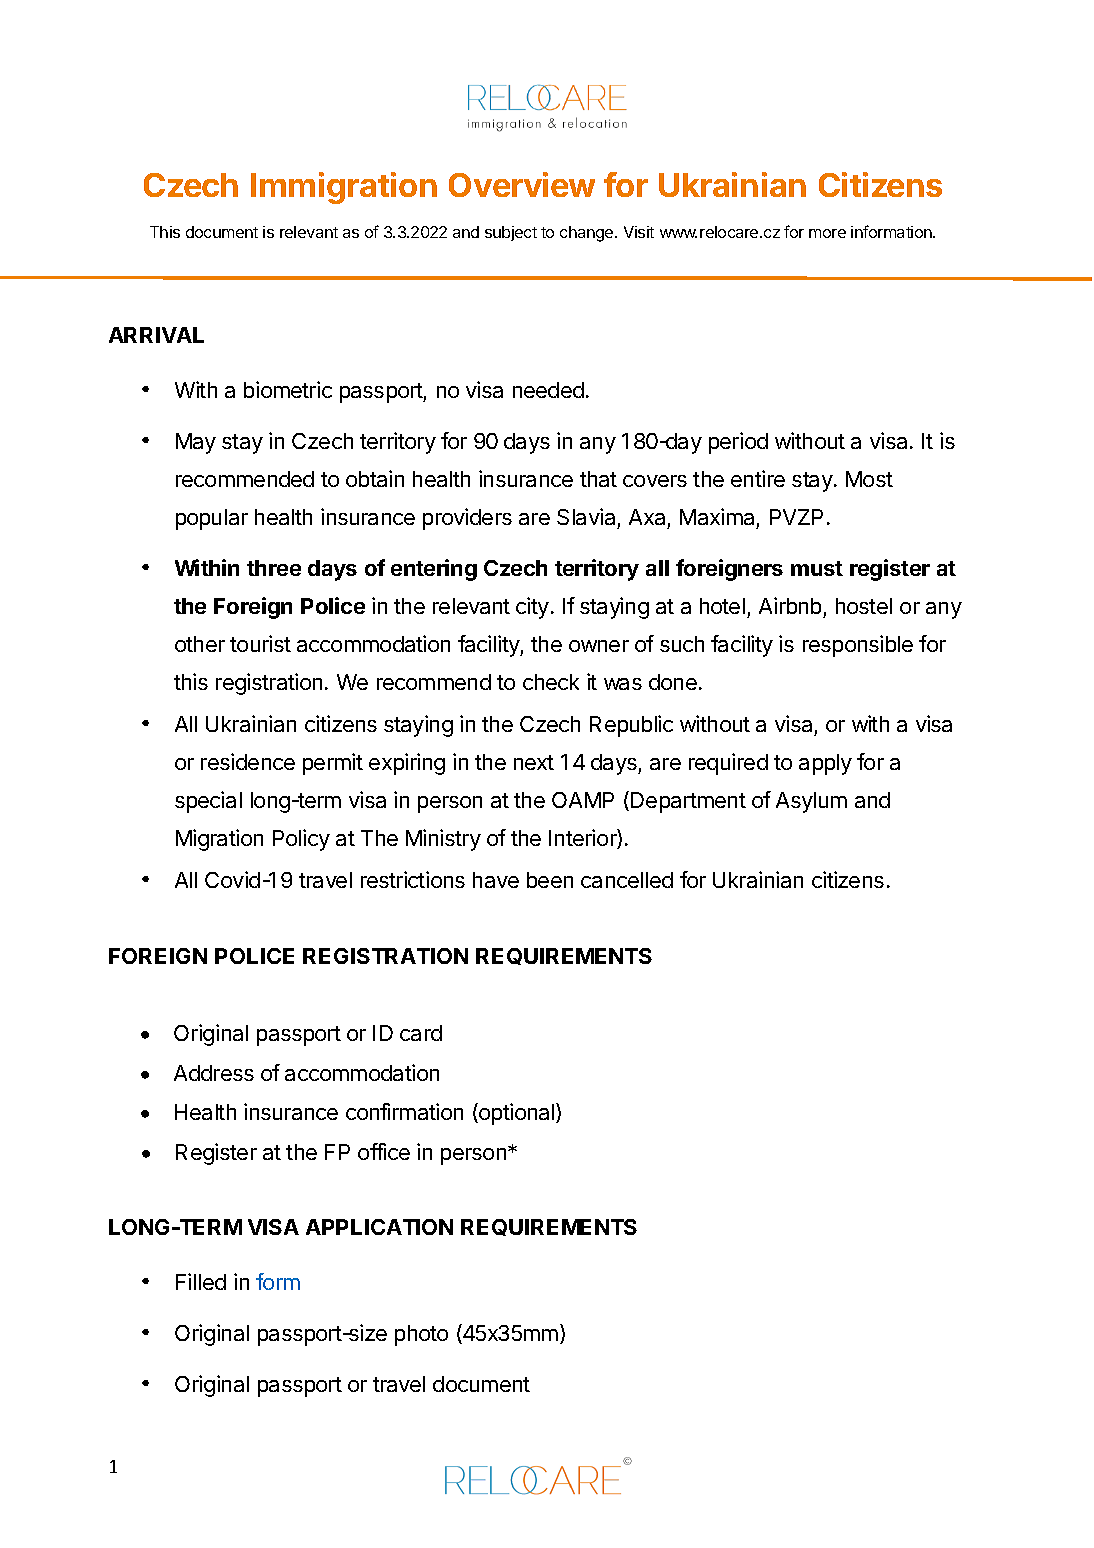  I want to click on ARRIVAL, so click(156, 335).
